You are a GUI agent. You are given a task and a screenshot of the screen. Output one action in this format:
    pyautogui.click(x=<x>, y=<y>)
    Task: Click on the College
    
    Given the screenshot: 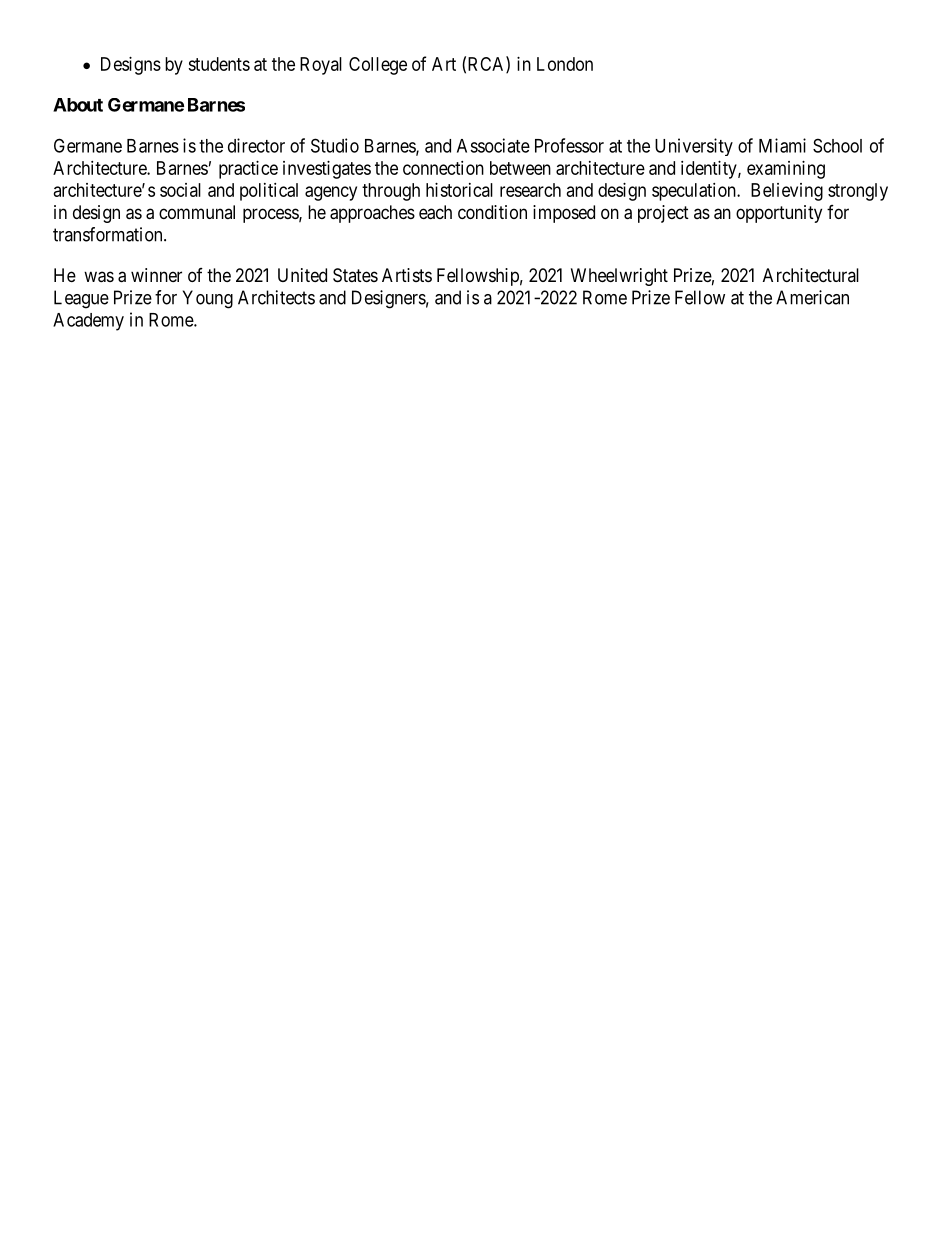 What is the action you would take?
    pyautogui.click(x=378, y=66)
